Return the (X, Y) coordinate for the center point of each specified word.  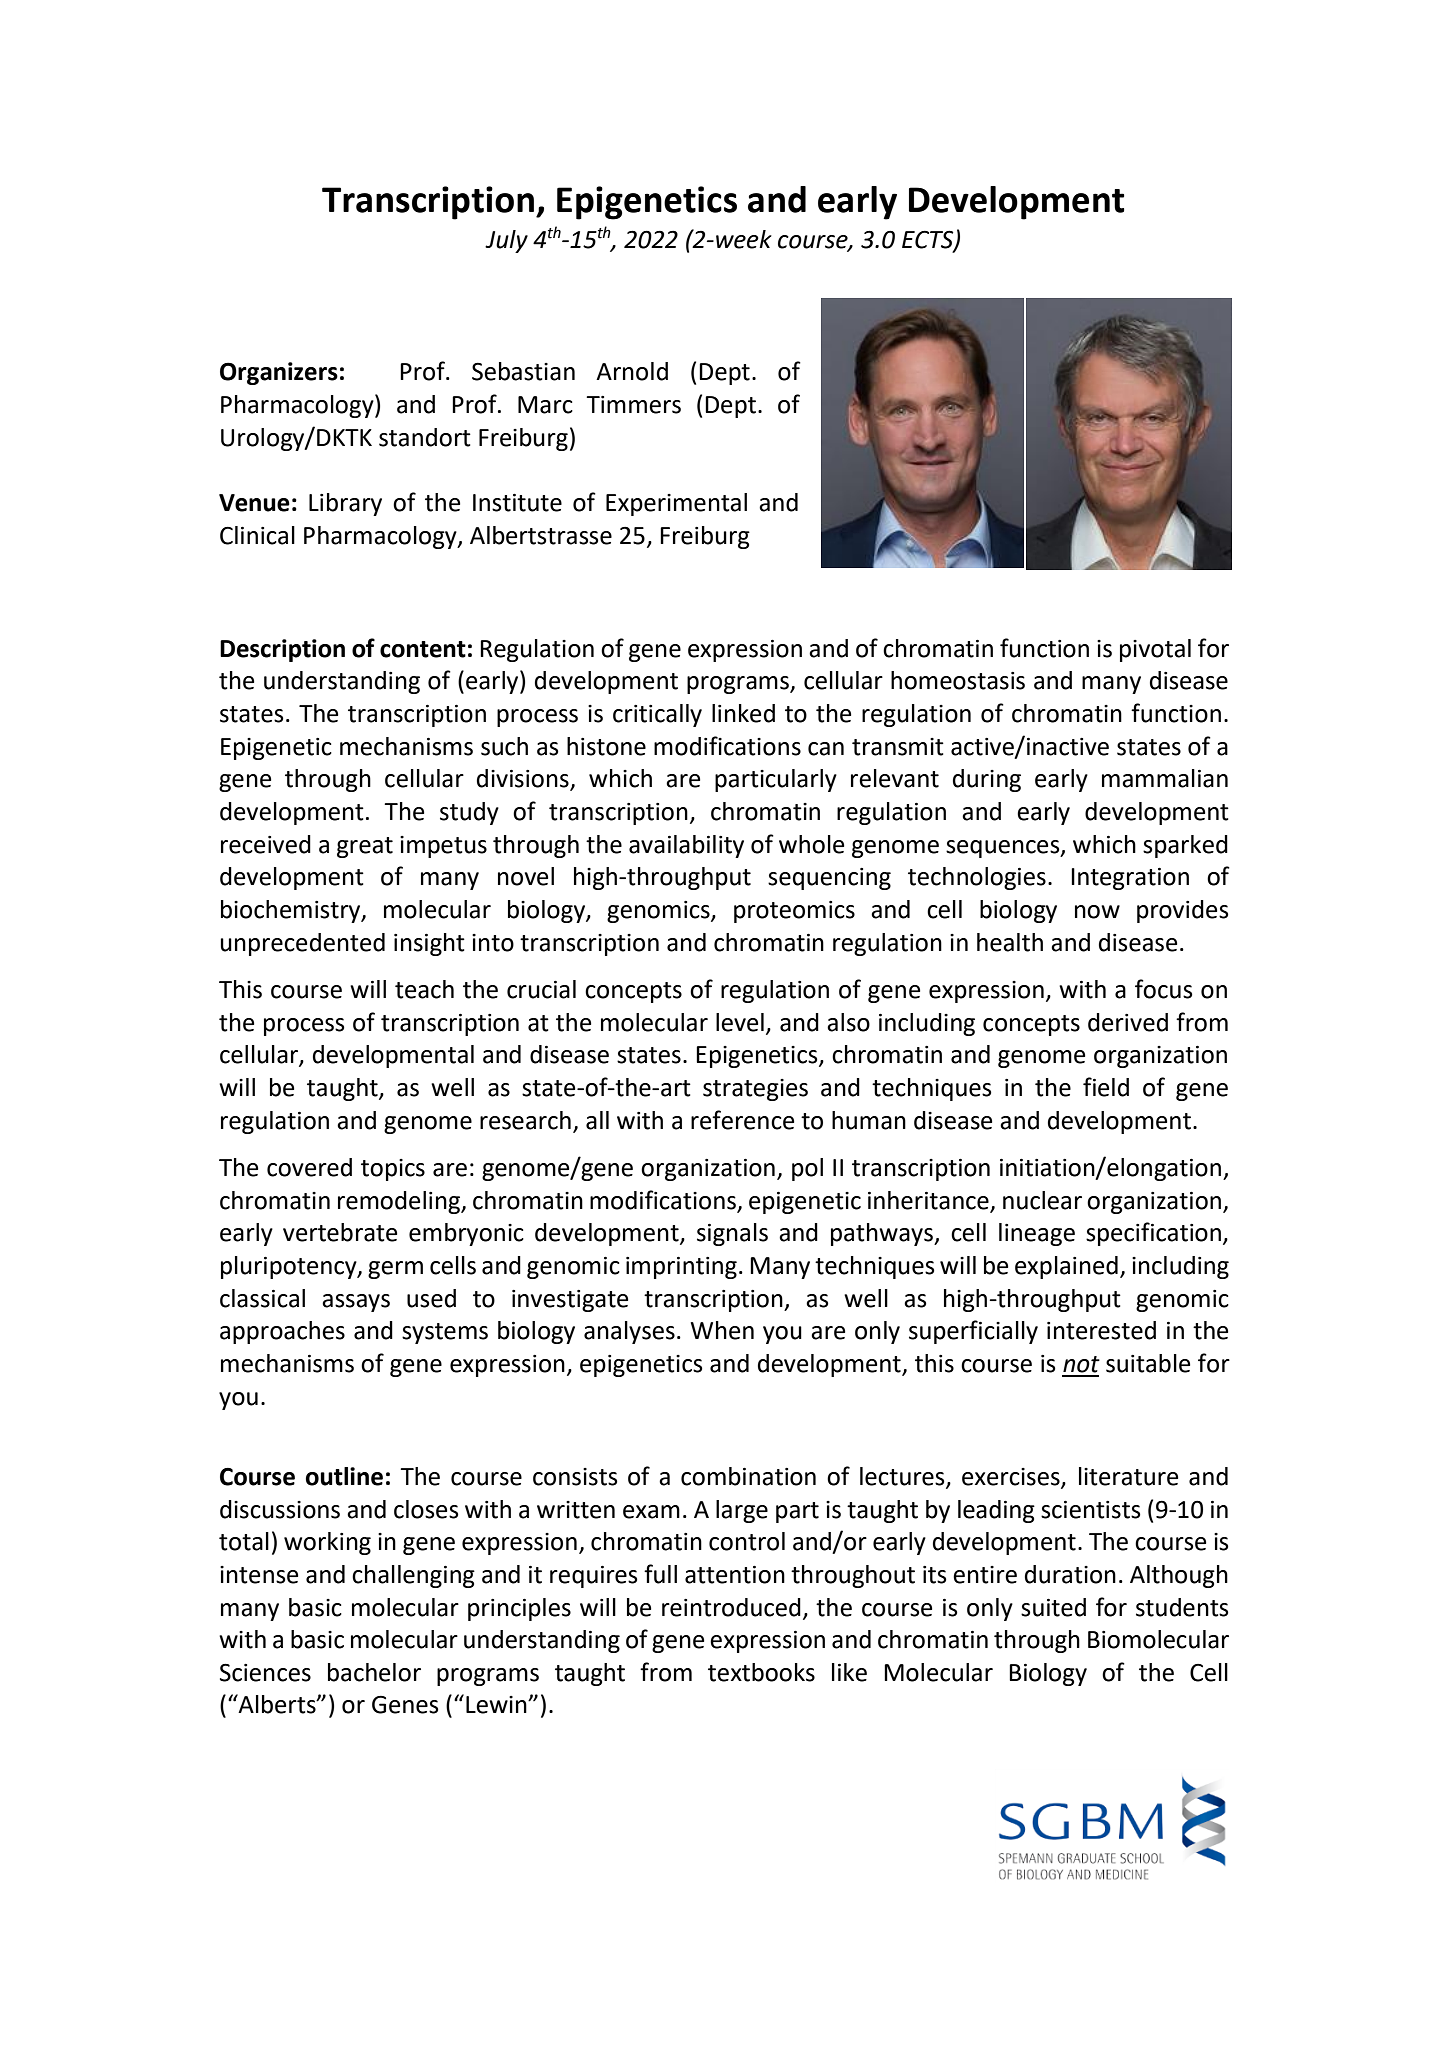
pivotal (1155, 650)
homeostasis (958, 680)
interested (1101, 1330)
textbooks (761, 1672)
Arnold (632, 371)
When (722, 1330)
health (1010, 942)
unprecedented (303, 944)
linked (743, 713)
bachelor (374, 1672)
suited (1053, 1607)
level (740, 1022)
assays (356, 1303)
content (423, 649)
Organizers (279, 373)
